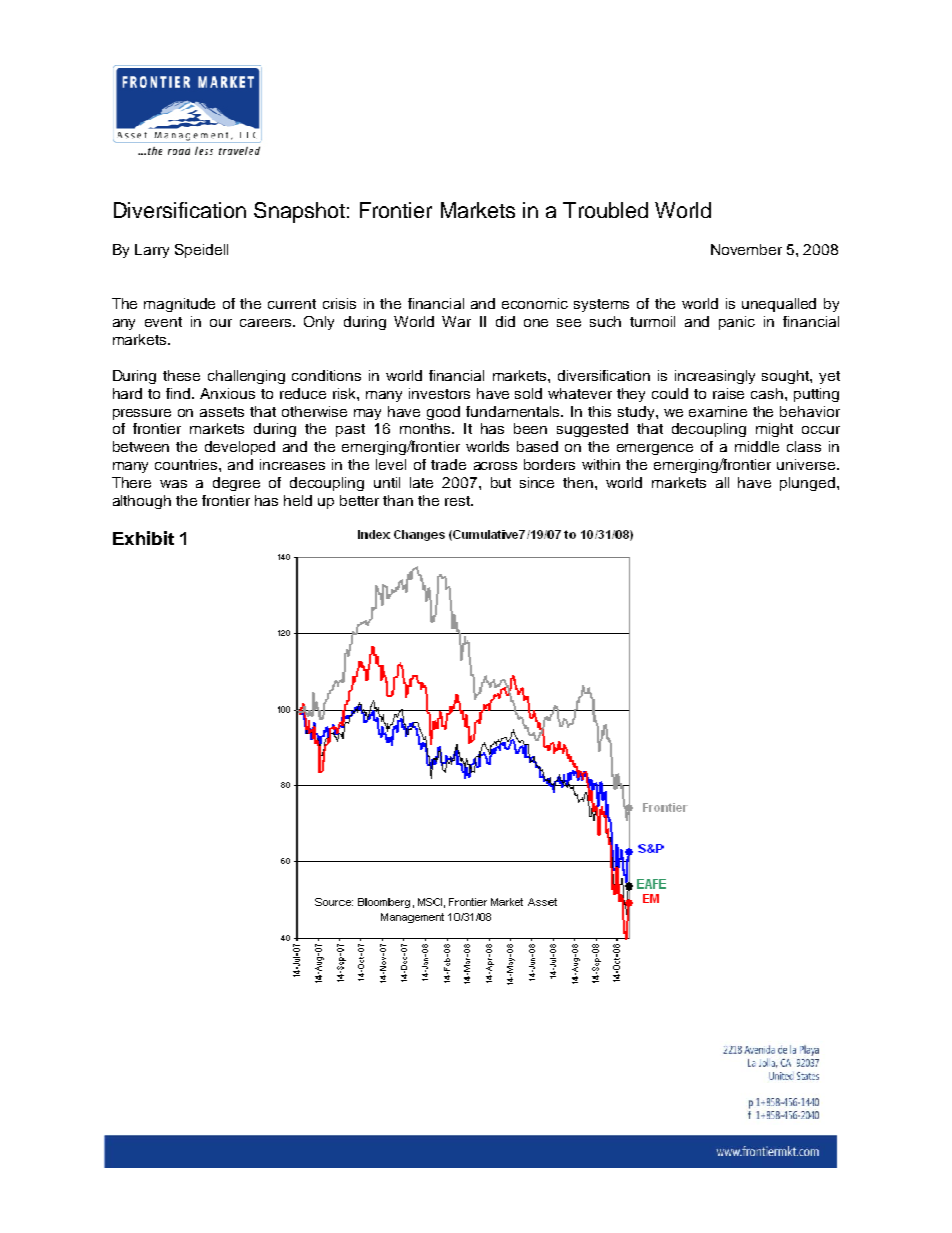  Describe the element at coordinates (605, 210) in the screenshot. I see `Troubled` at that location.
